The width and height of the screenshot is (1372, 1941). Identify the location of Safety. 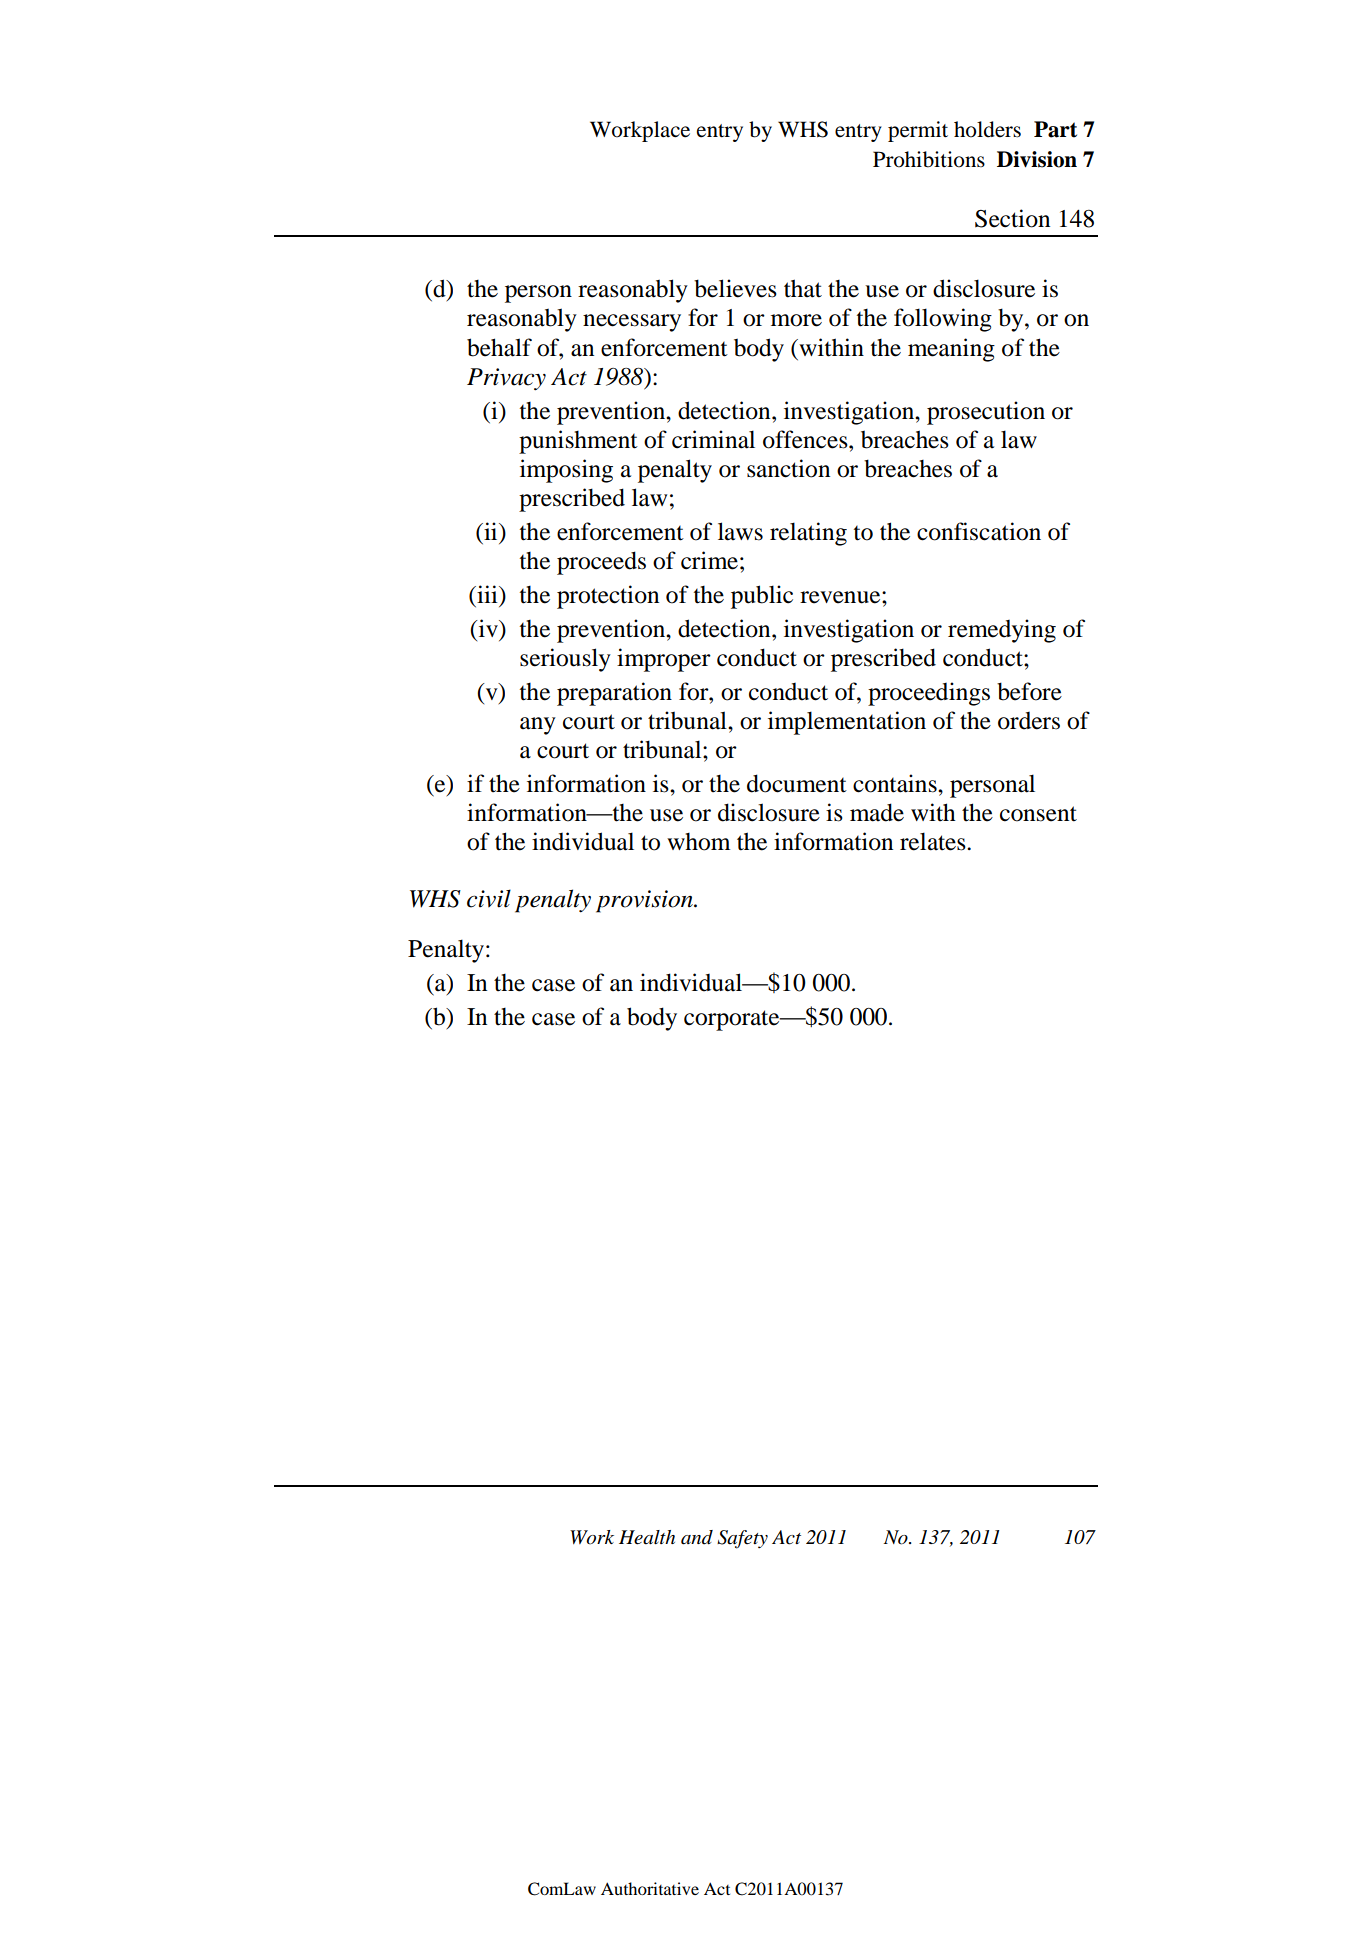
(742, 1539).
